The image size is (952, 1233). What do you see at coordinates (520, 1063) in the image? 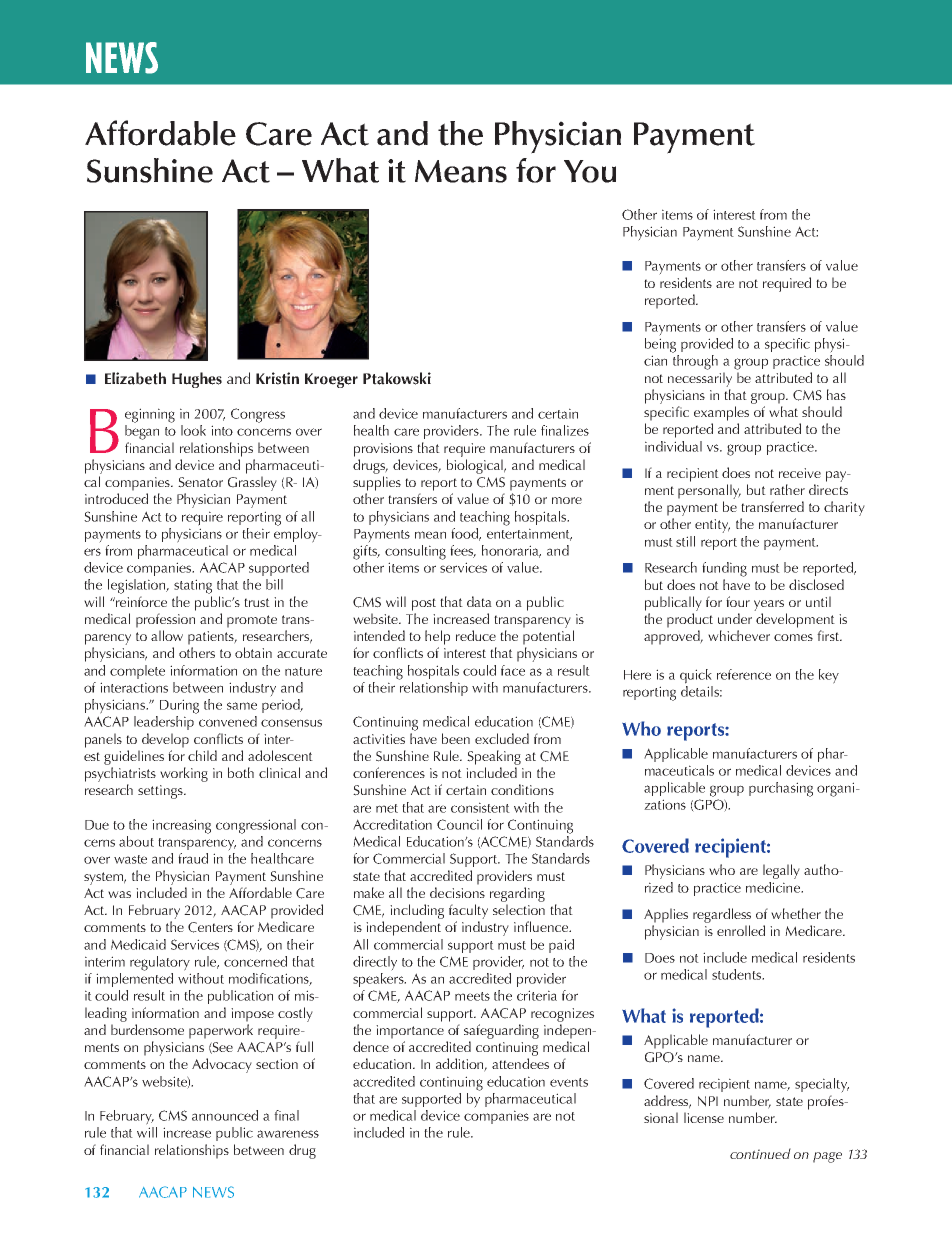
I see `attendees` at bounding box center [520, 1063].
